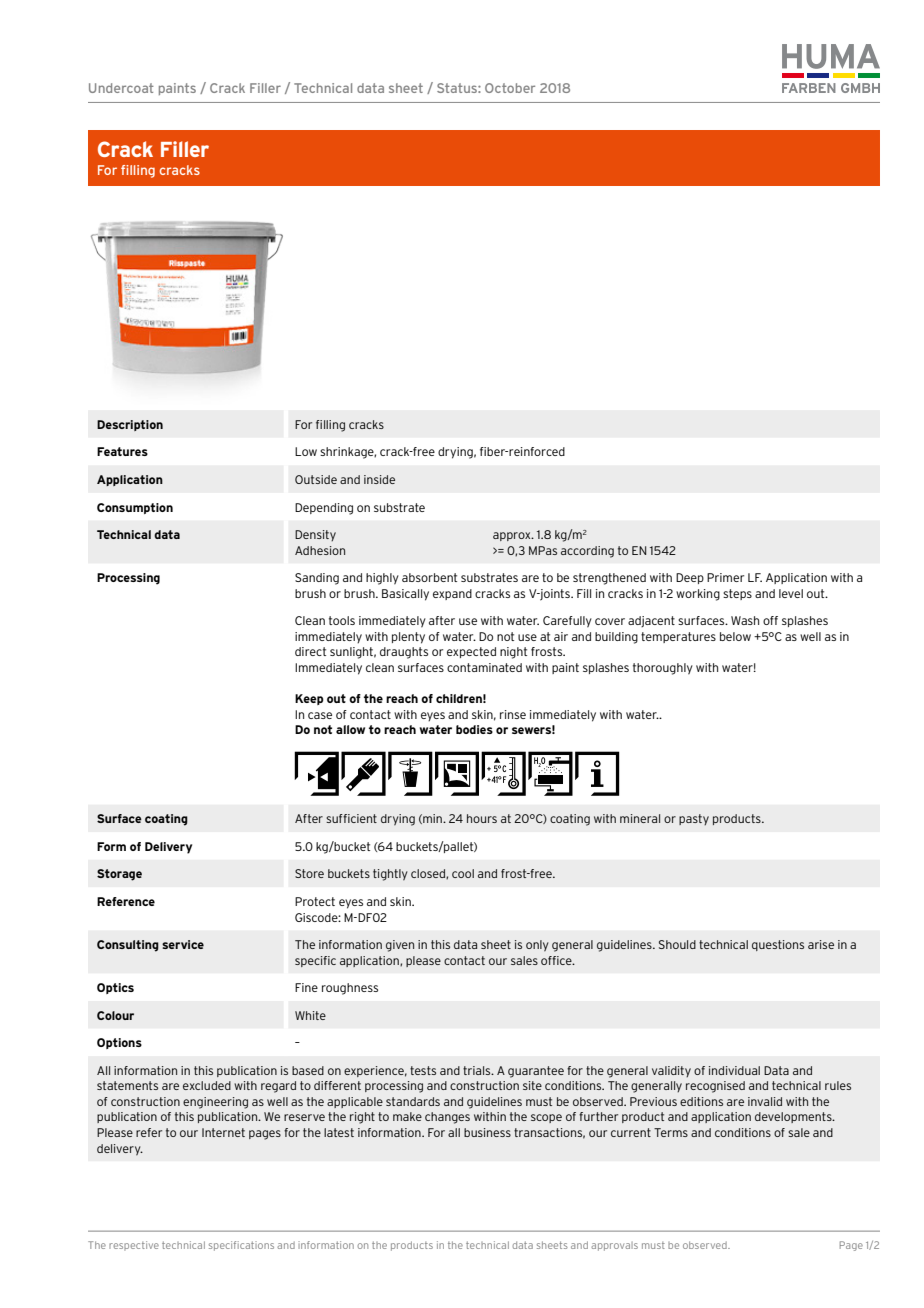 Image resolution: width=924 pixels, height=1308 pixels. What do you see at coordinates (510, 88) in the screenshot?
I see `October` at bounding box center [510, 88].
